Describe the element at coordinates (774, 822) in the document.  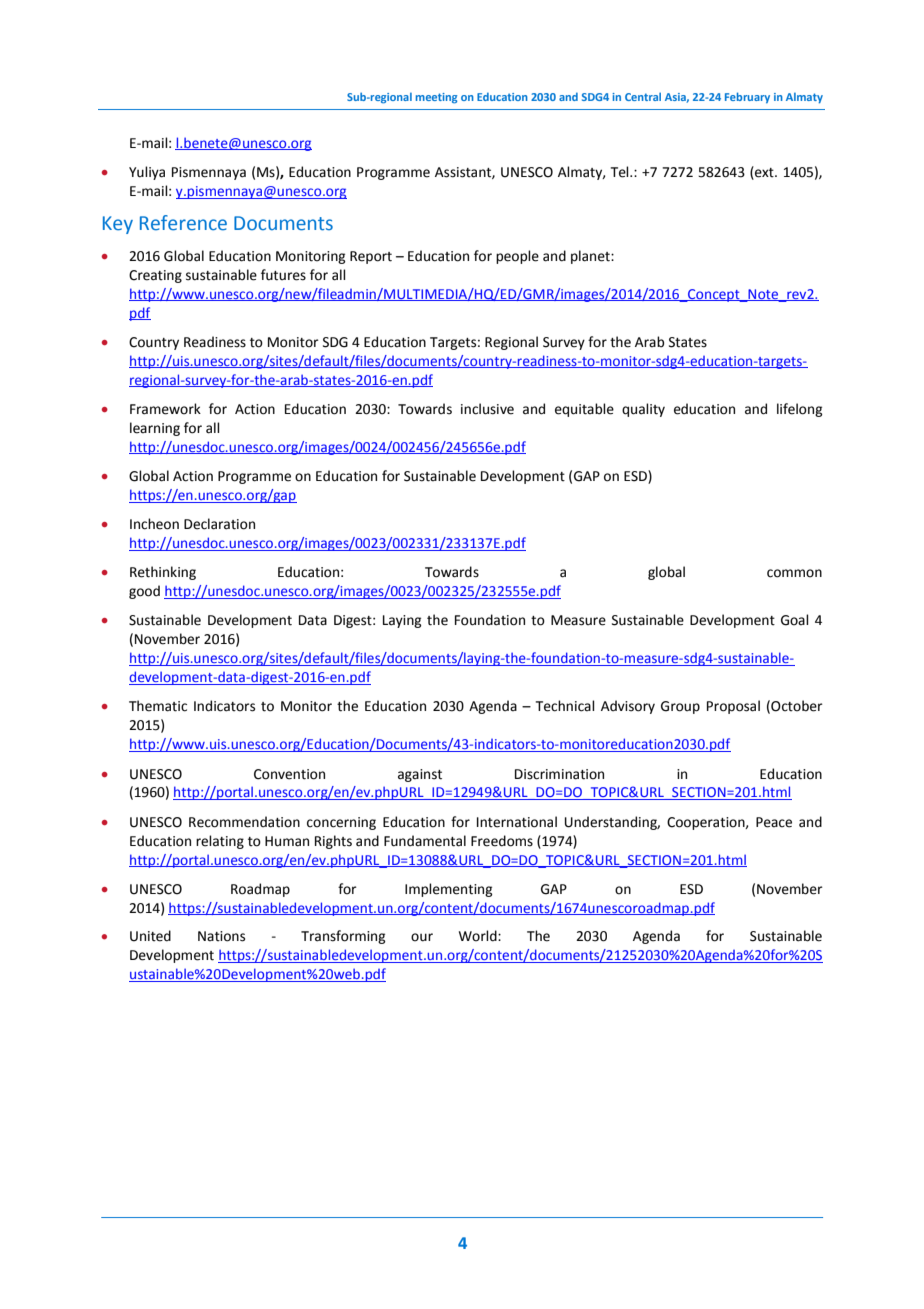
I see `Peace` at that location.
